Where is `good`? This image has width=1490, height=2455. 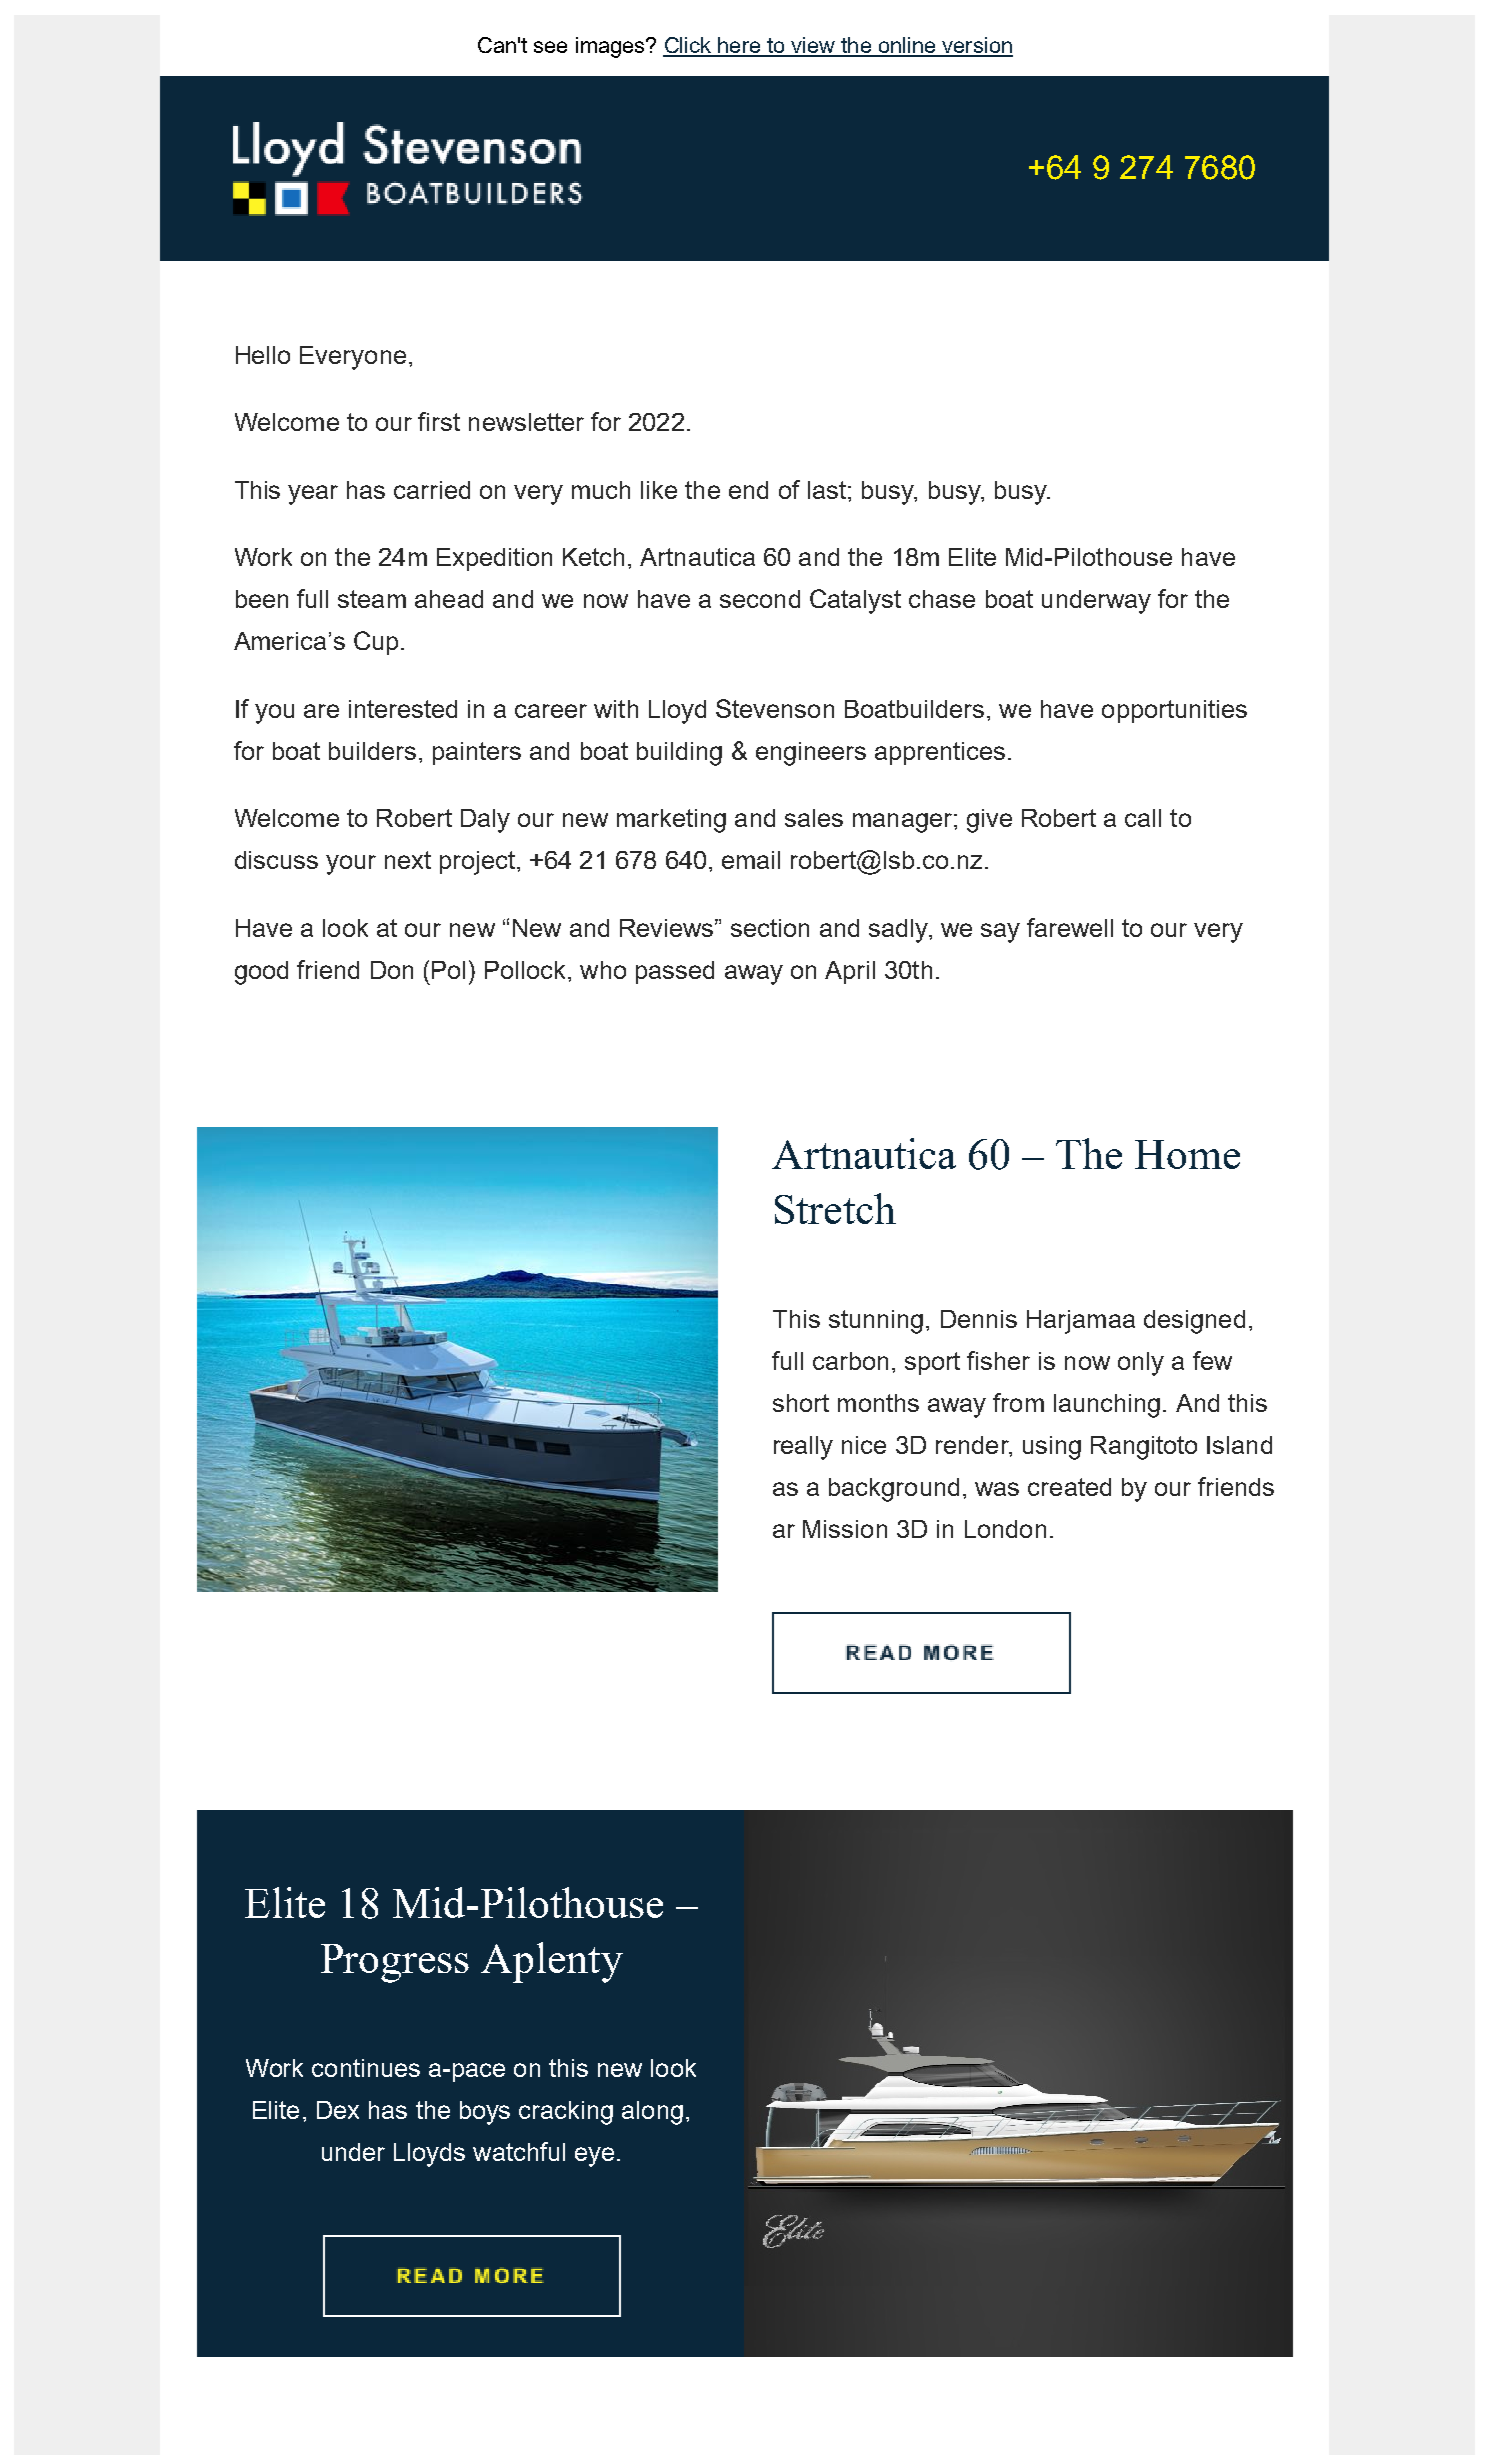 good is located at coordinates (261, 973).
